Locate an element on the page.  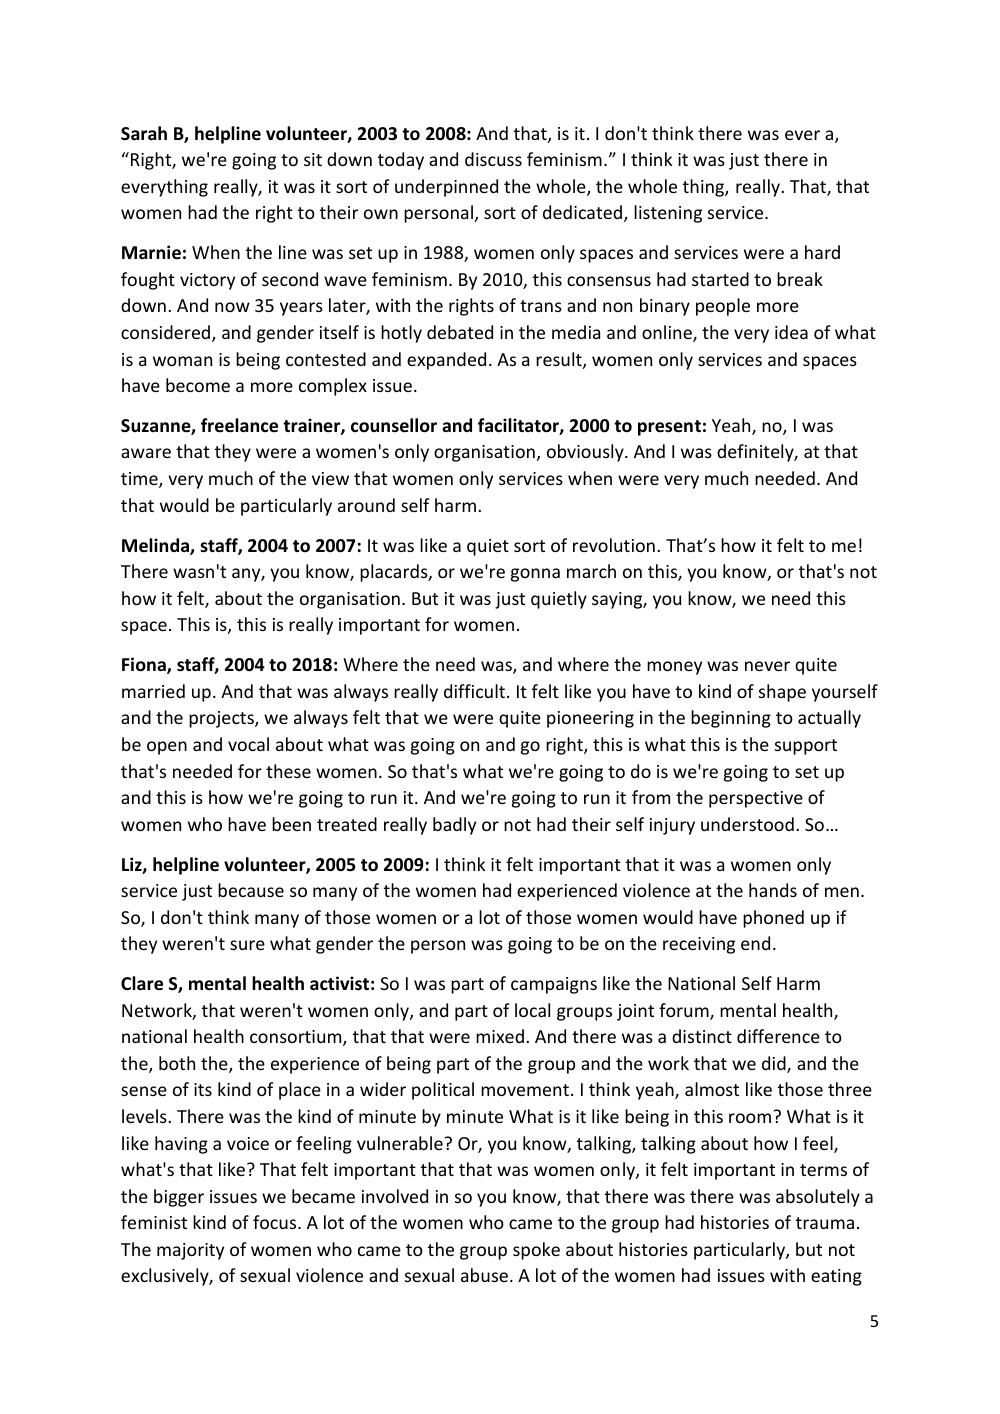
sit is located at coordinates (313, 159).
